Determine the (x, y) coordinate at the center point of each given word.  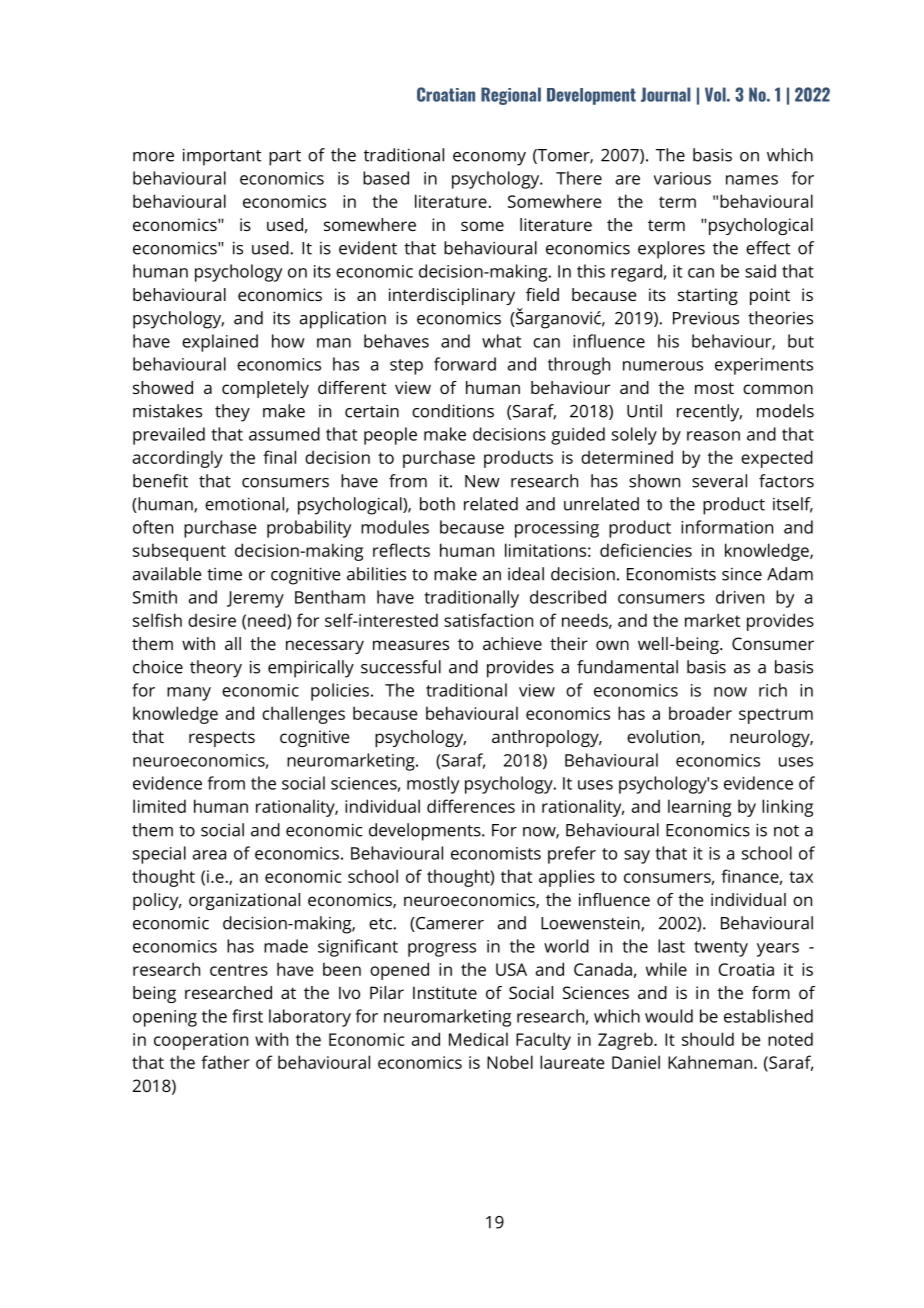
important (222, 157)
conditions (453, 411)
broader (700, 713)
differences (471, 806)
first (247, 1016)
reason (713, 436)
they (232, 413)
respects (222, 739)
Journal (665, 94)
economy (489, 159)
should (708, 1039)
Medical (478, 1039)
